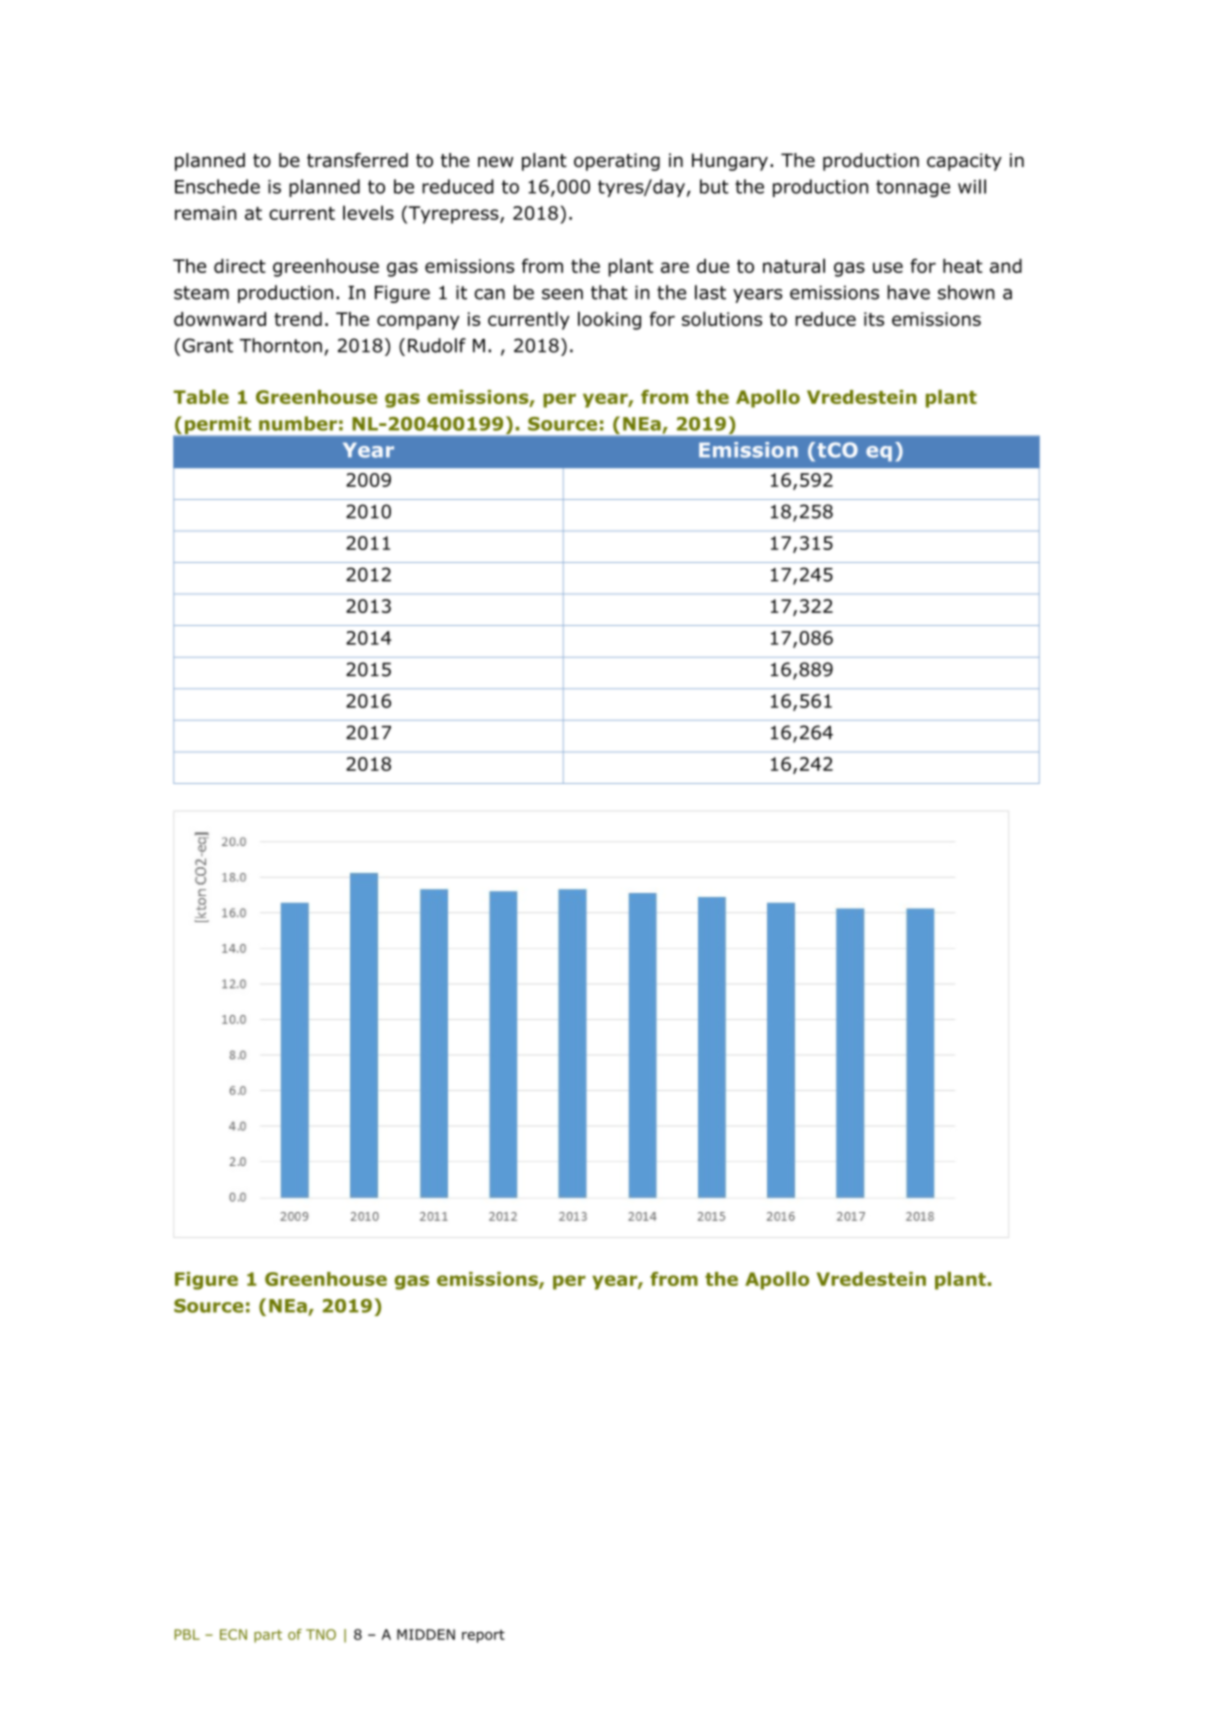  I want to click on Enschede, so click(217, 186).
